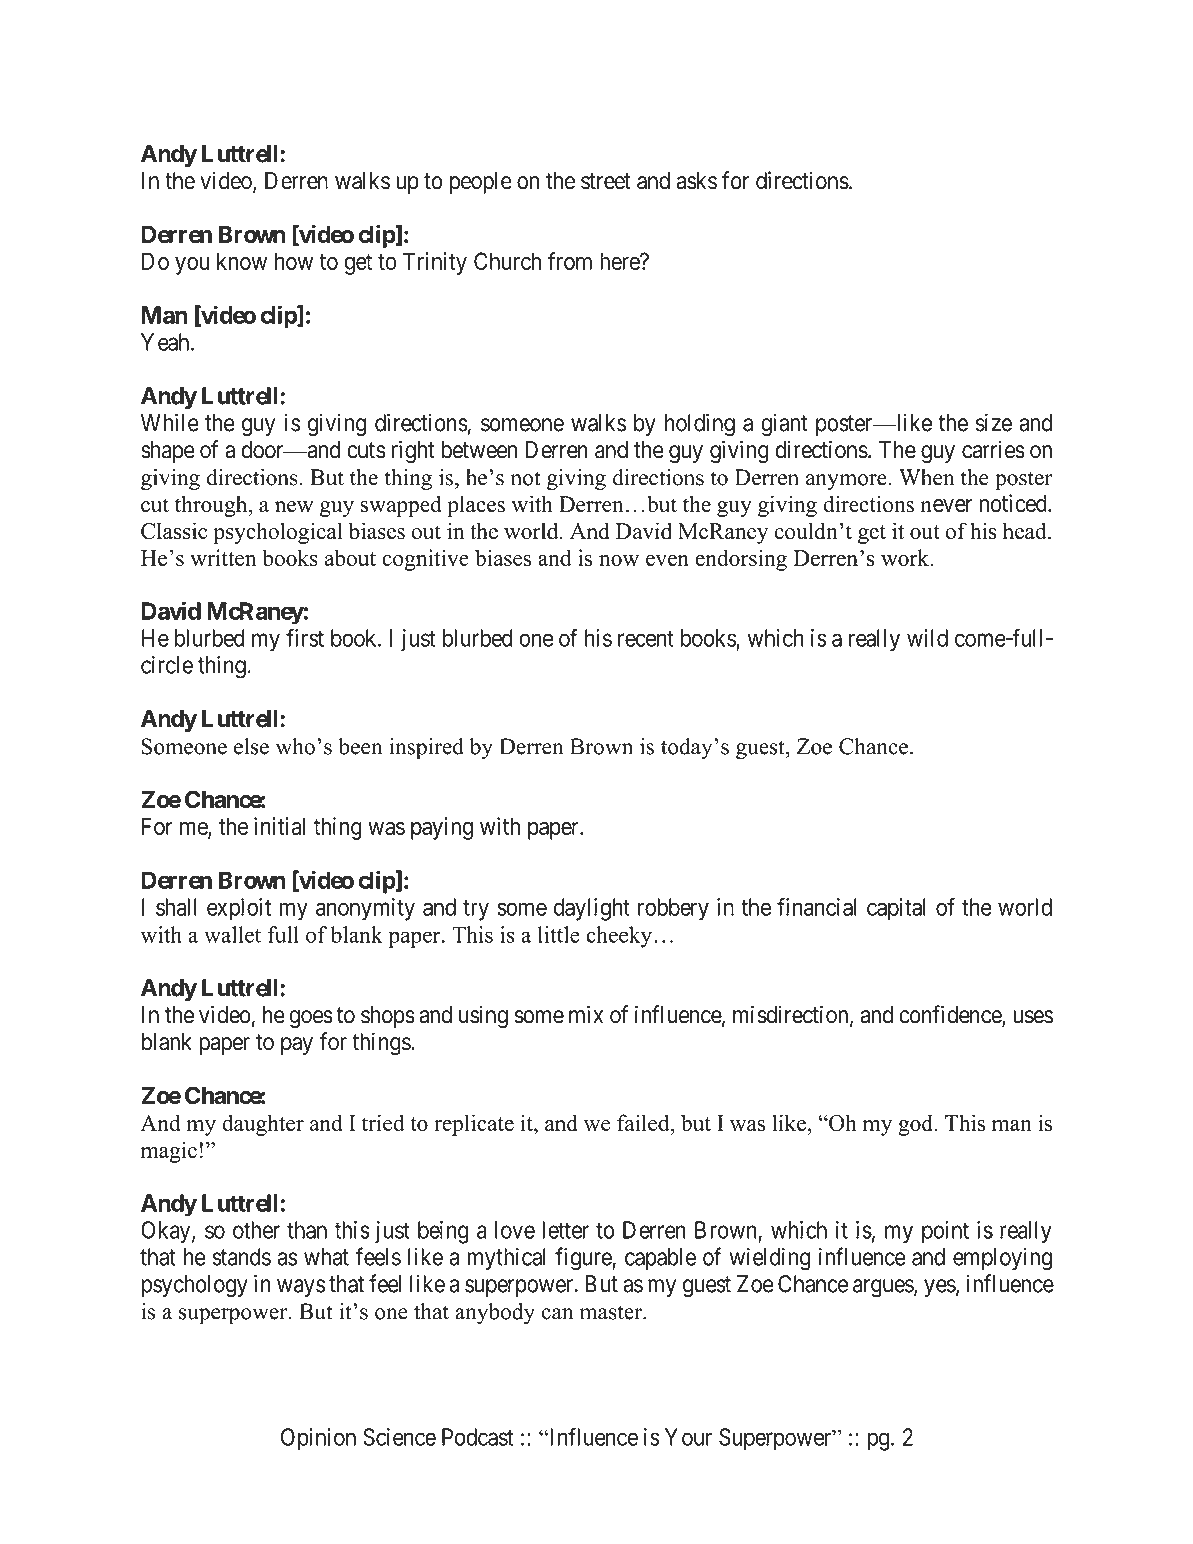 Image resolution: width=1193 pixels, height=1544 pixels. Describe the element at coordinates (294, 507) in the screenshot. I see `new` at that location.
